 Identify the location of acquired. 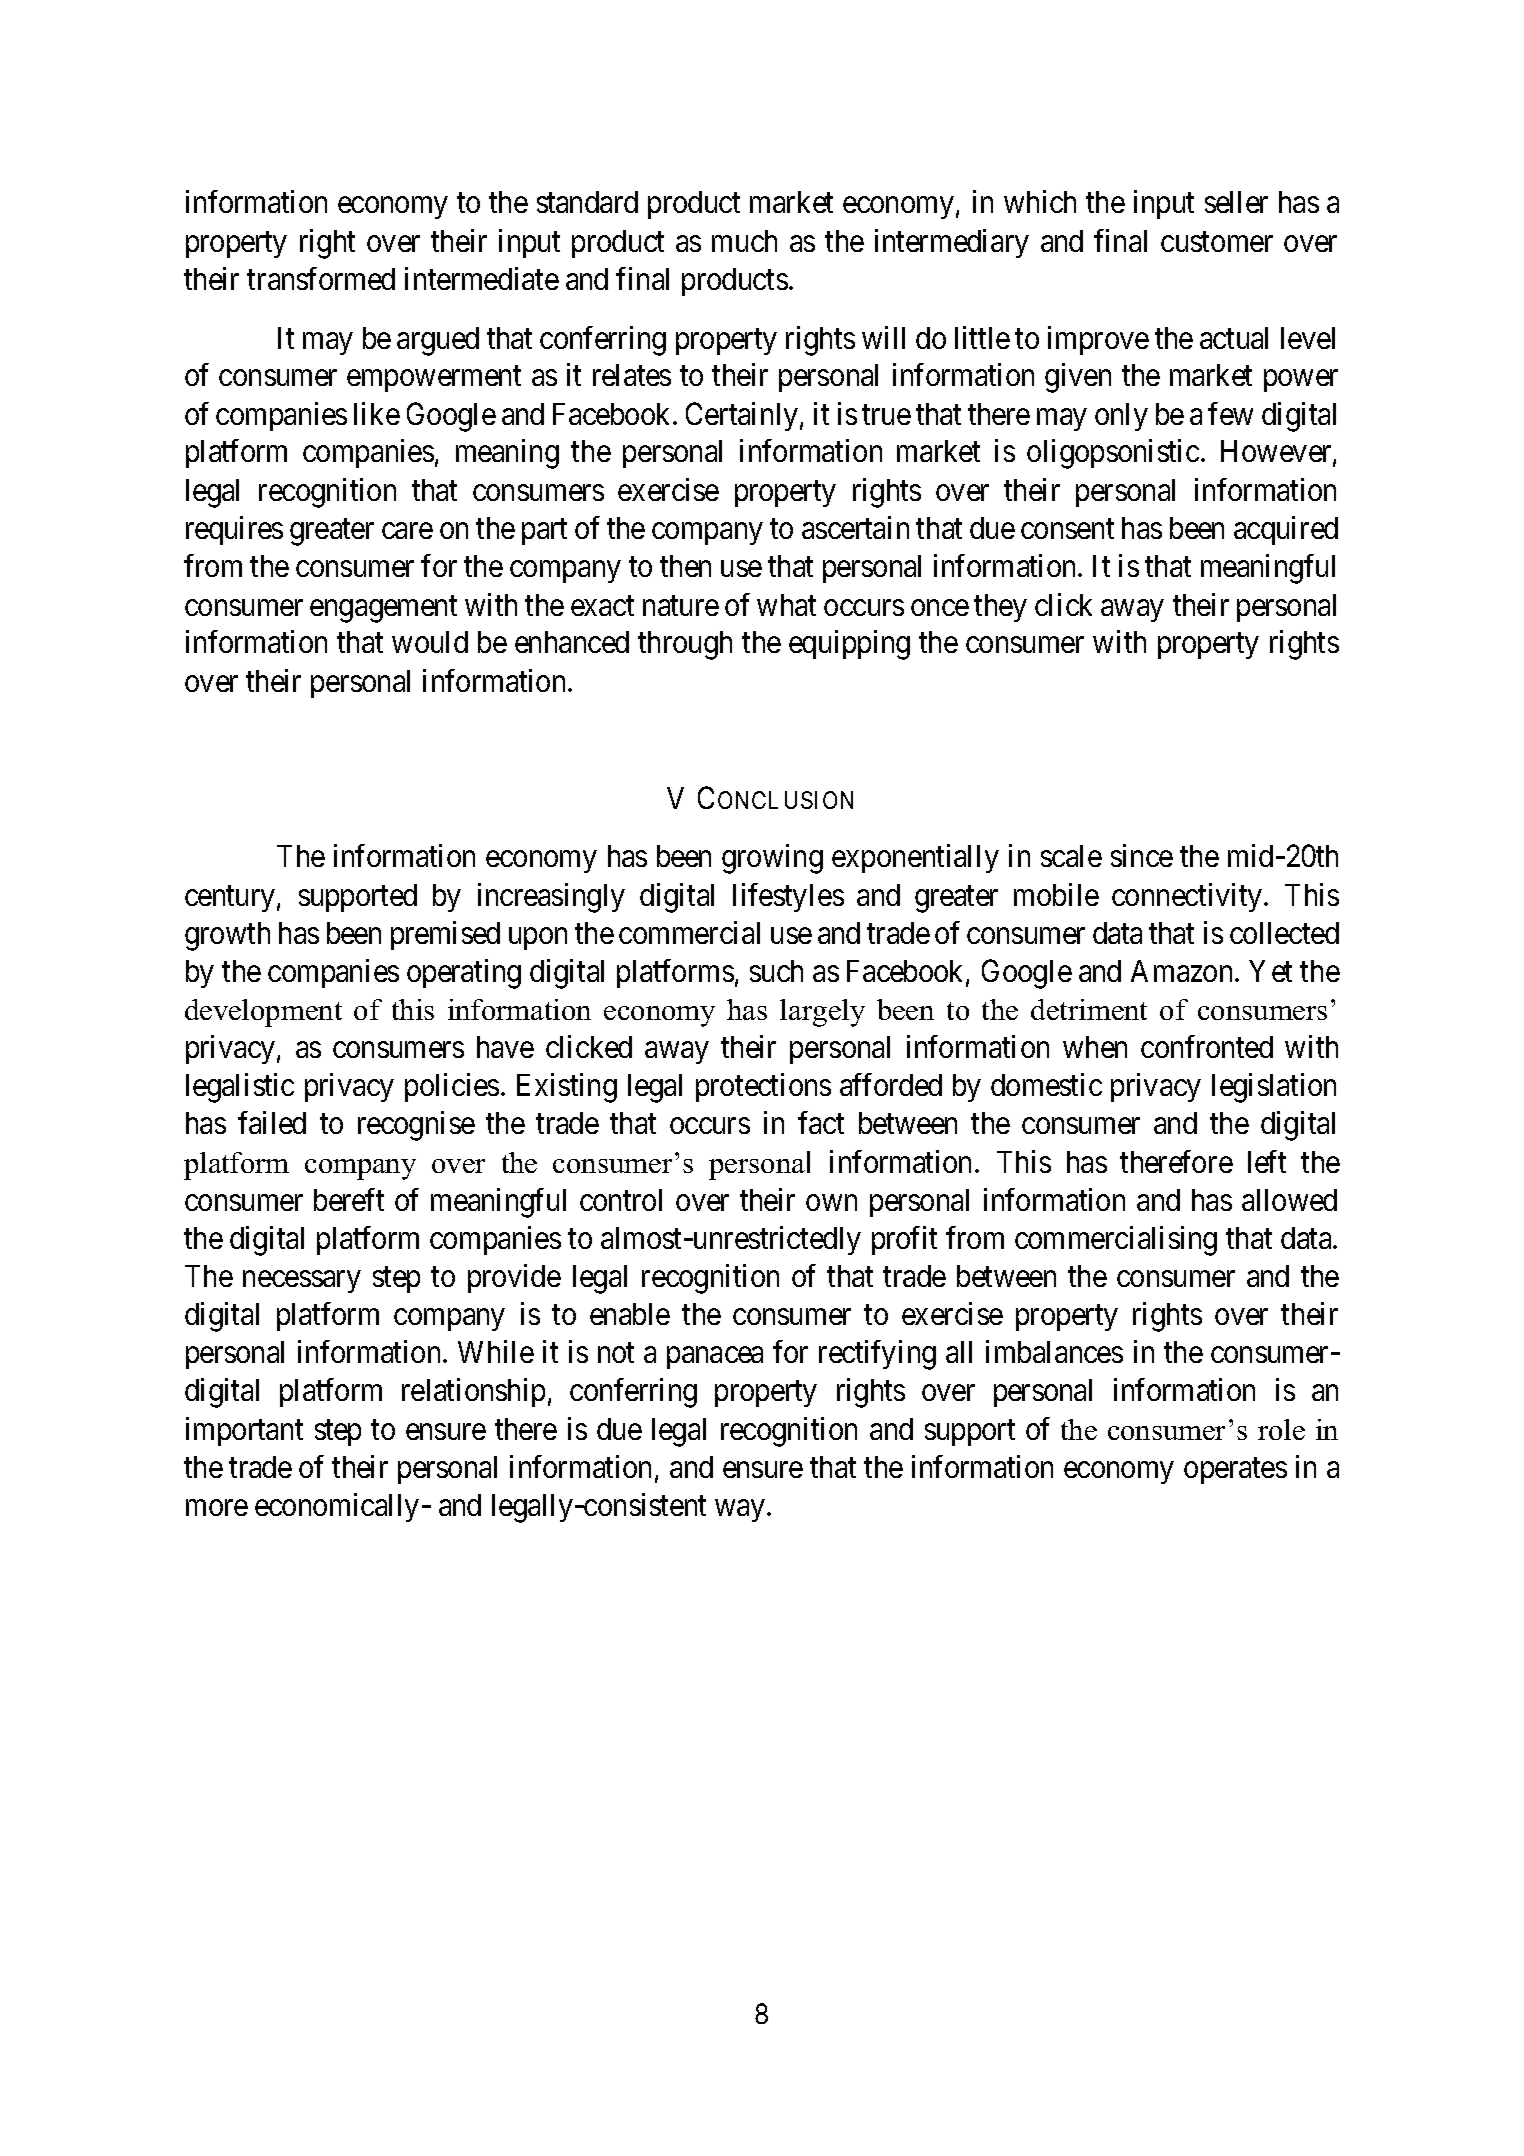
(1286, 530).
